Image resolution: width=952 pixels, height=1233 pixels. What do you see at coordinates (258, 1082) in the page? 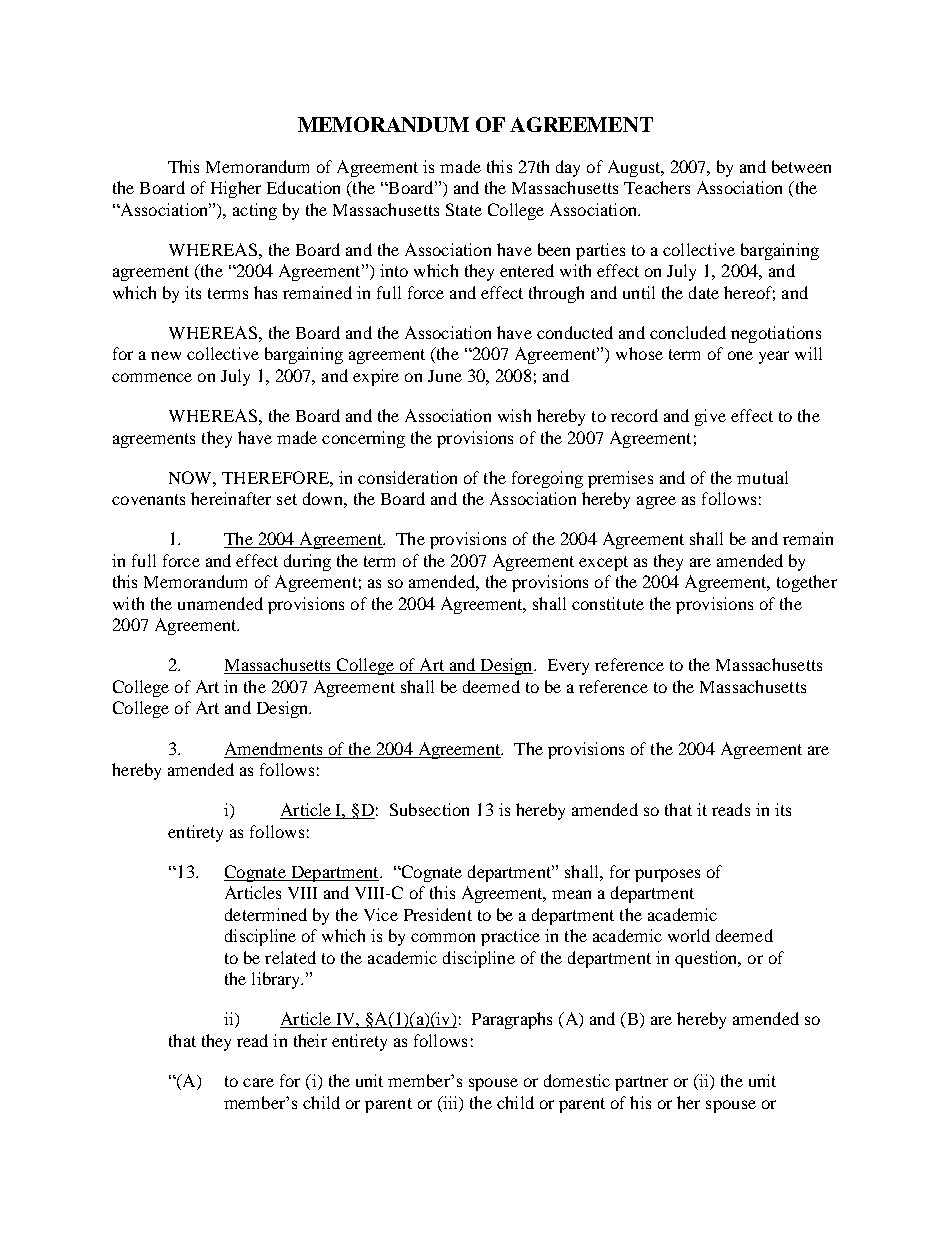
I see `care` at bounding box center [258, 1082].
